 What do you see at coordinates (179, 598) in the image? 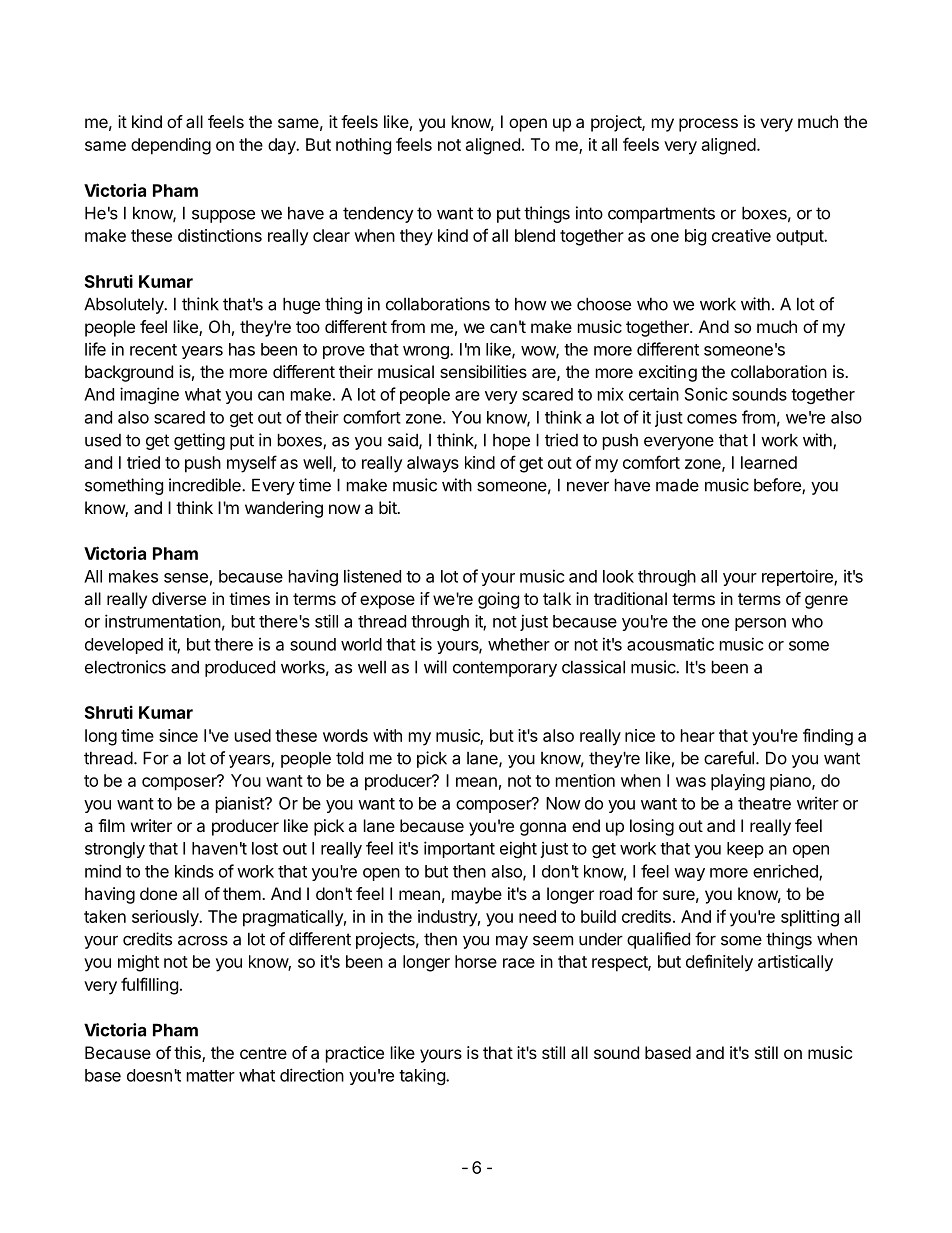
I see `diverse` at bounding box center [179, 598].
